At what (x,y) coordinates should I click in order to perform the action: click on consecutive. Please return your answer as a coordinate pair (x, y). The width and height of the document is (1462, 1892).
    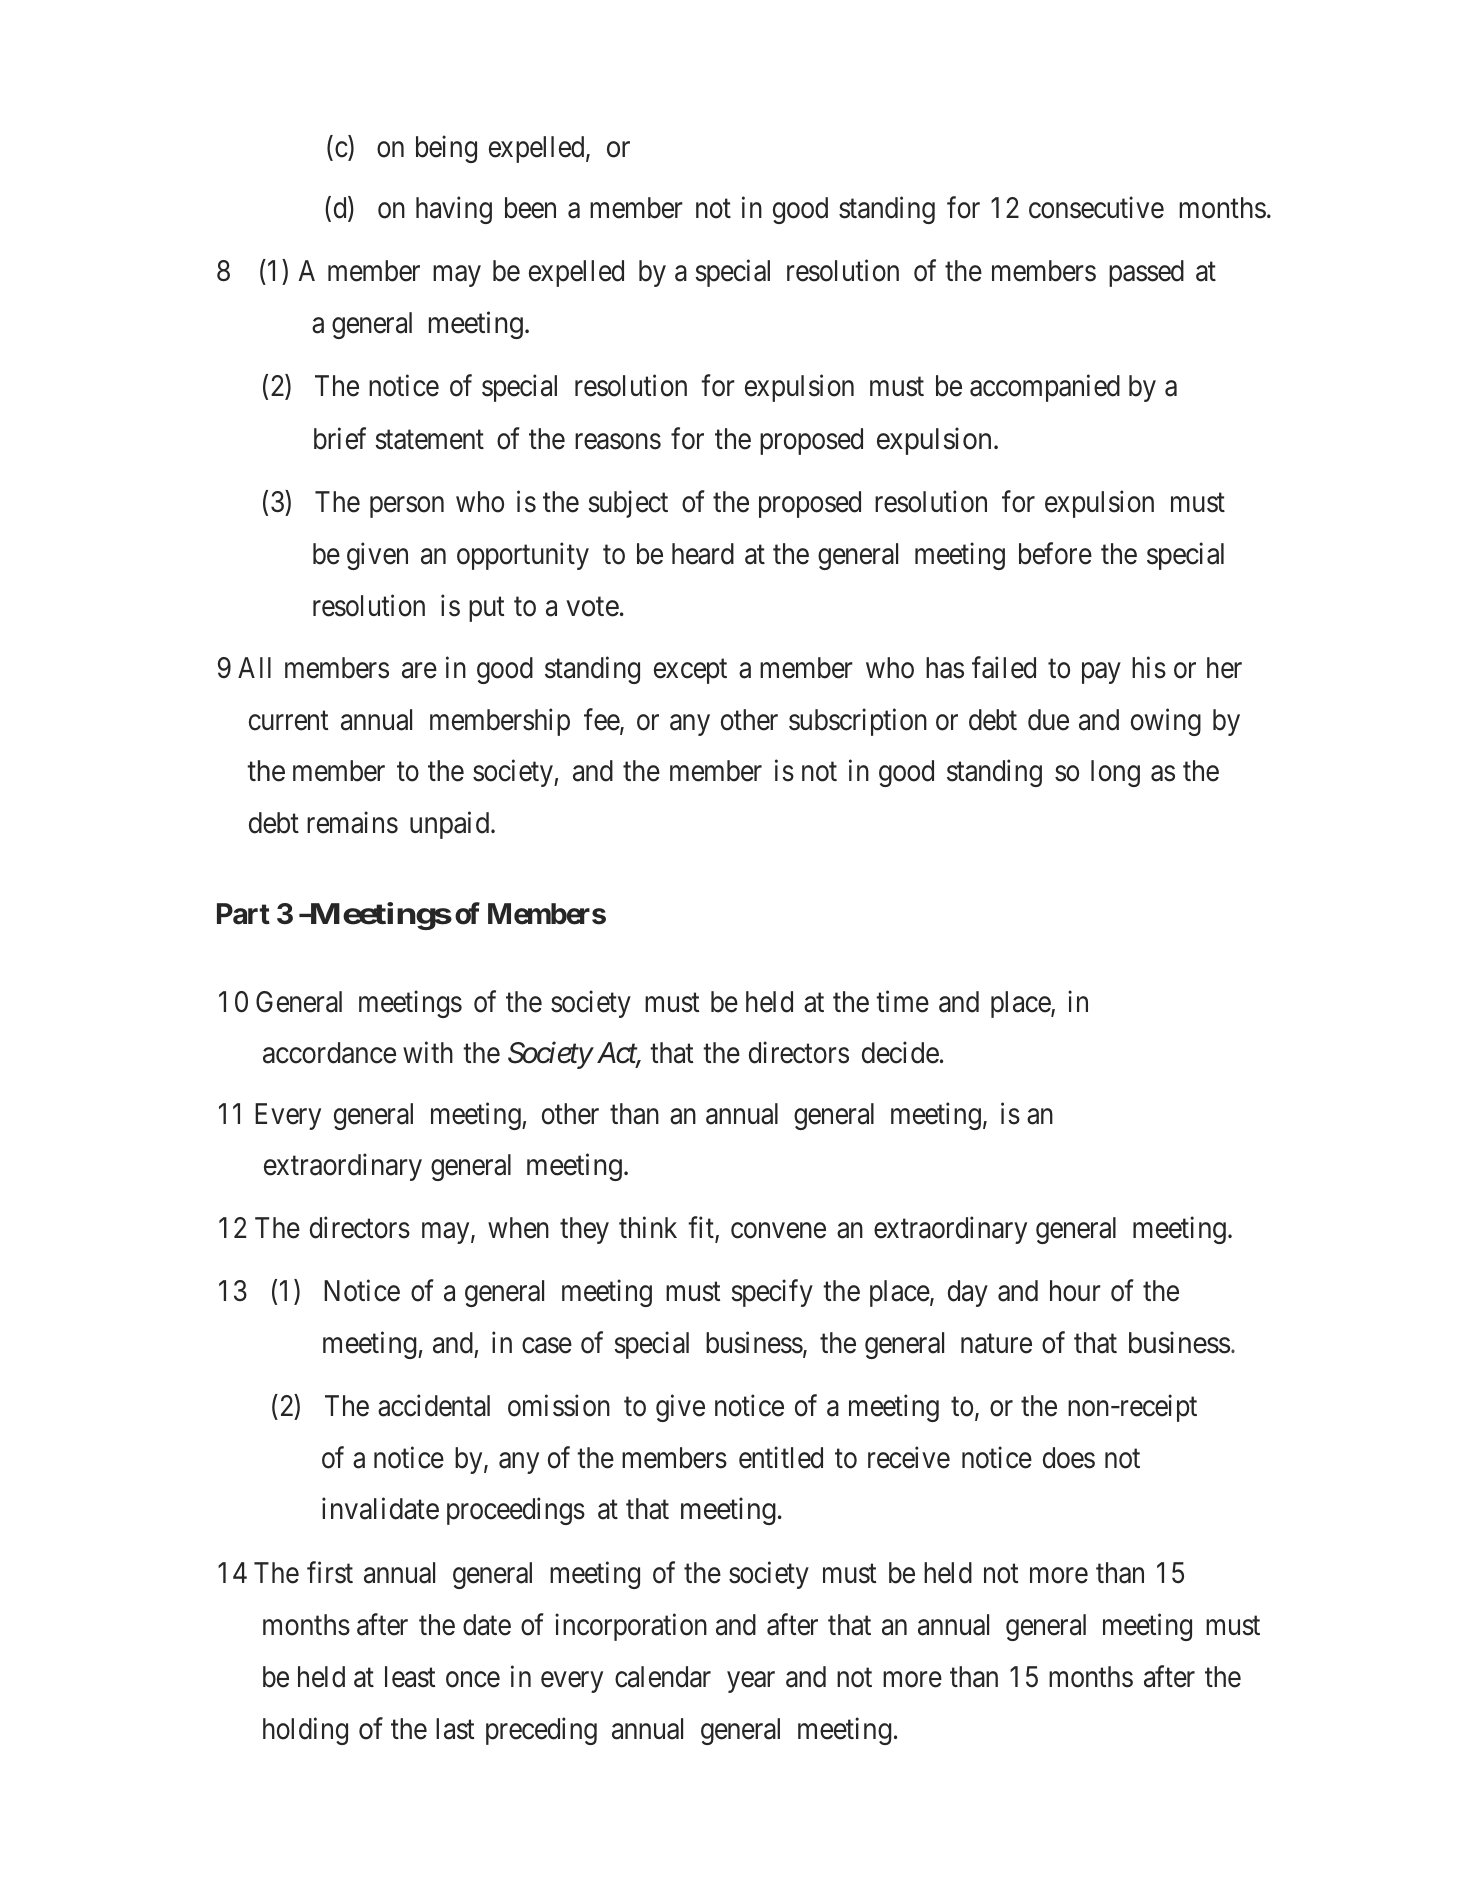
    Looking at the image, I should click on (1096, 207).
